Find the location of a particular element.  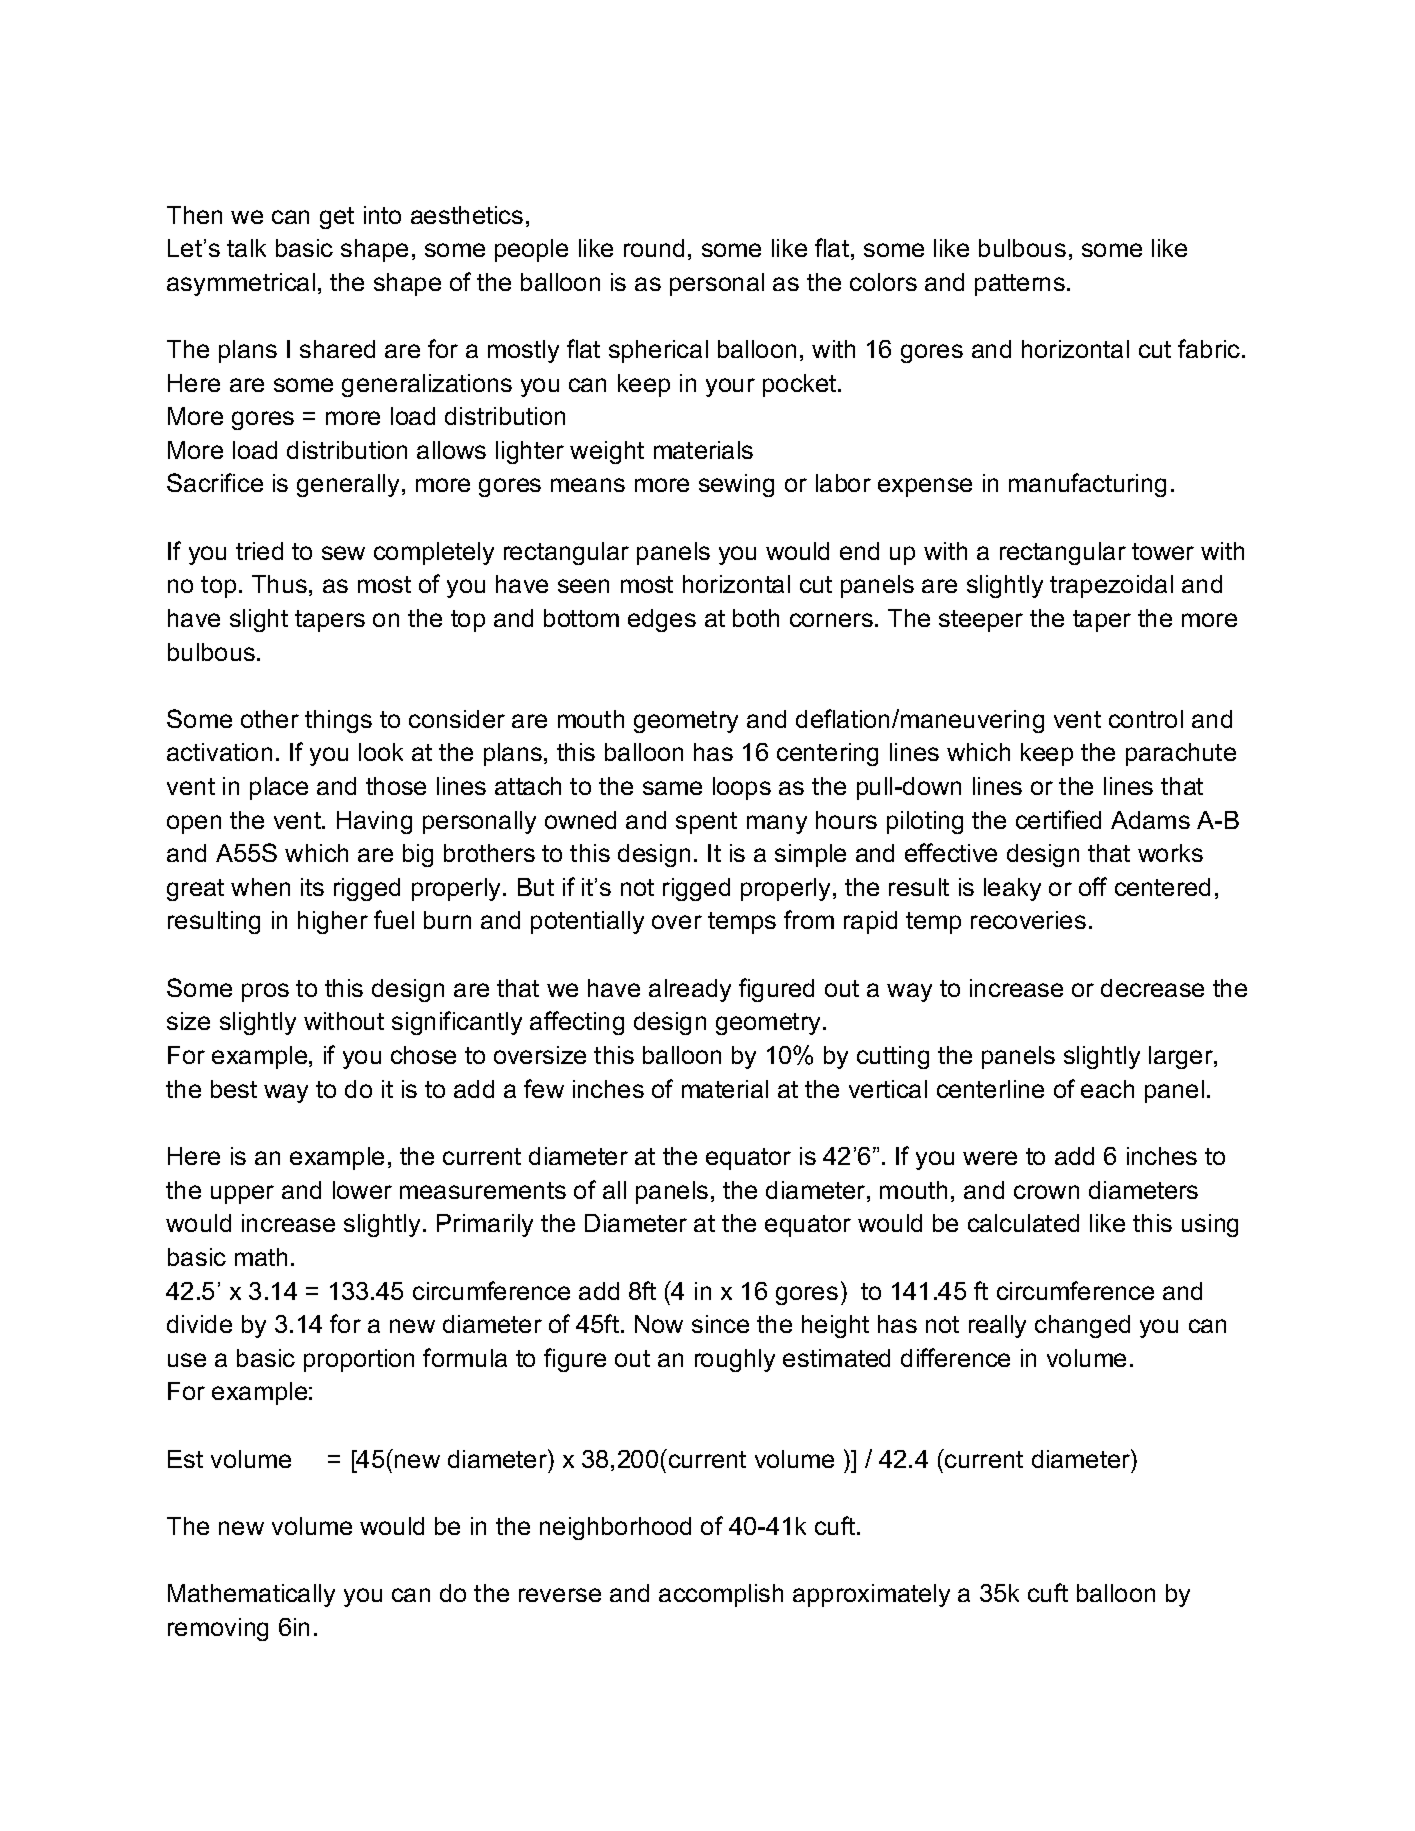

sewing is located at coordinates (736, 485).
